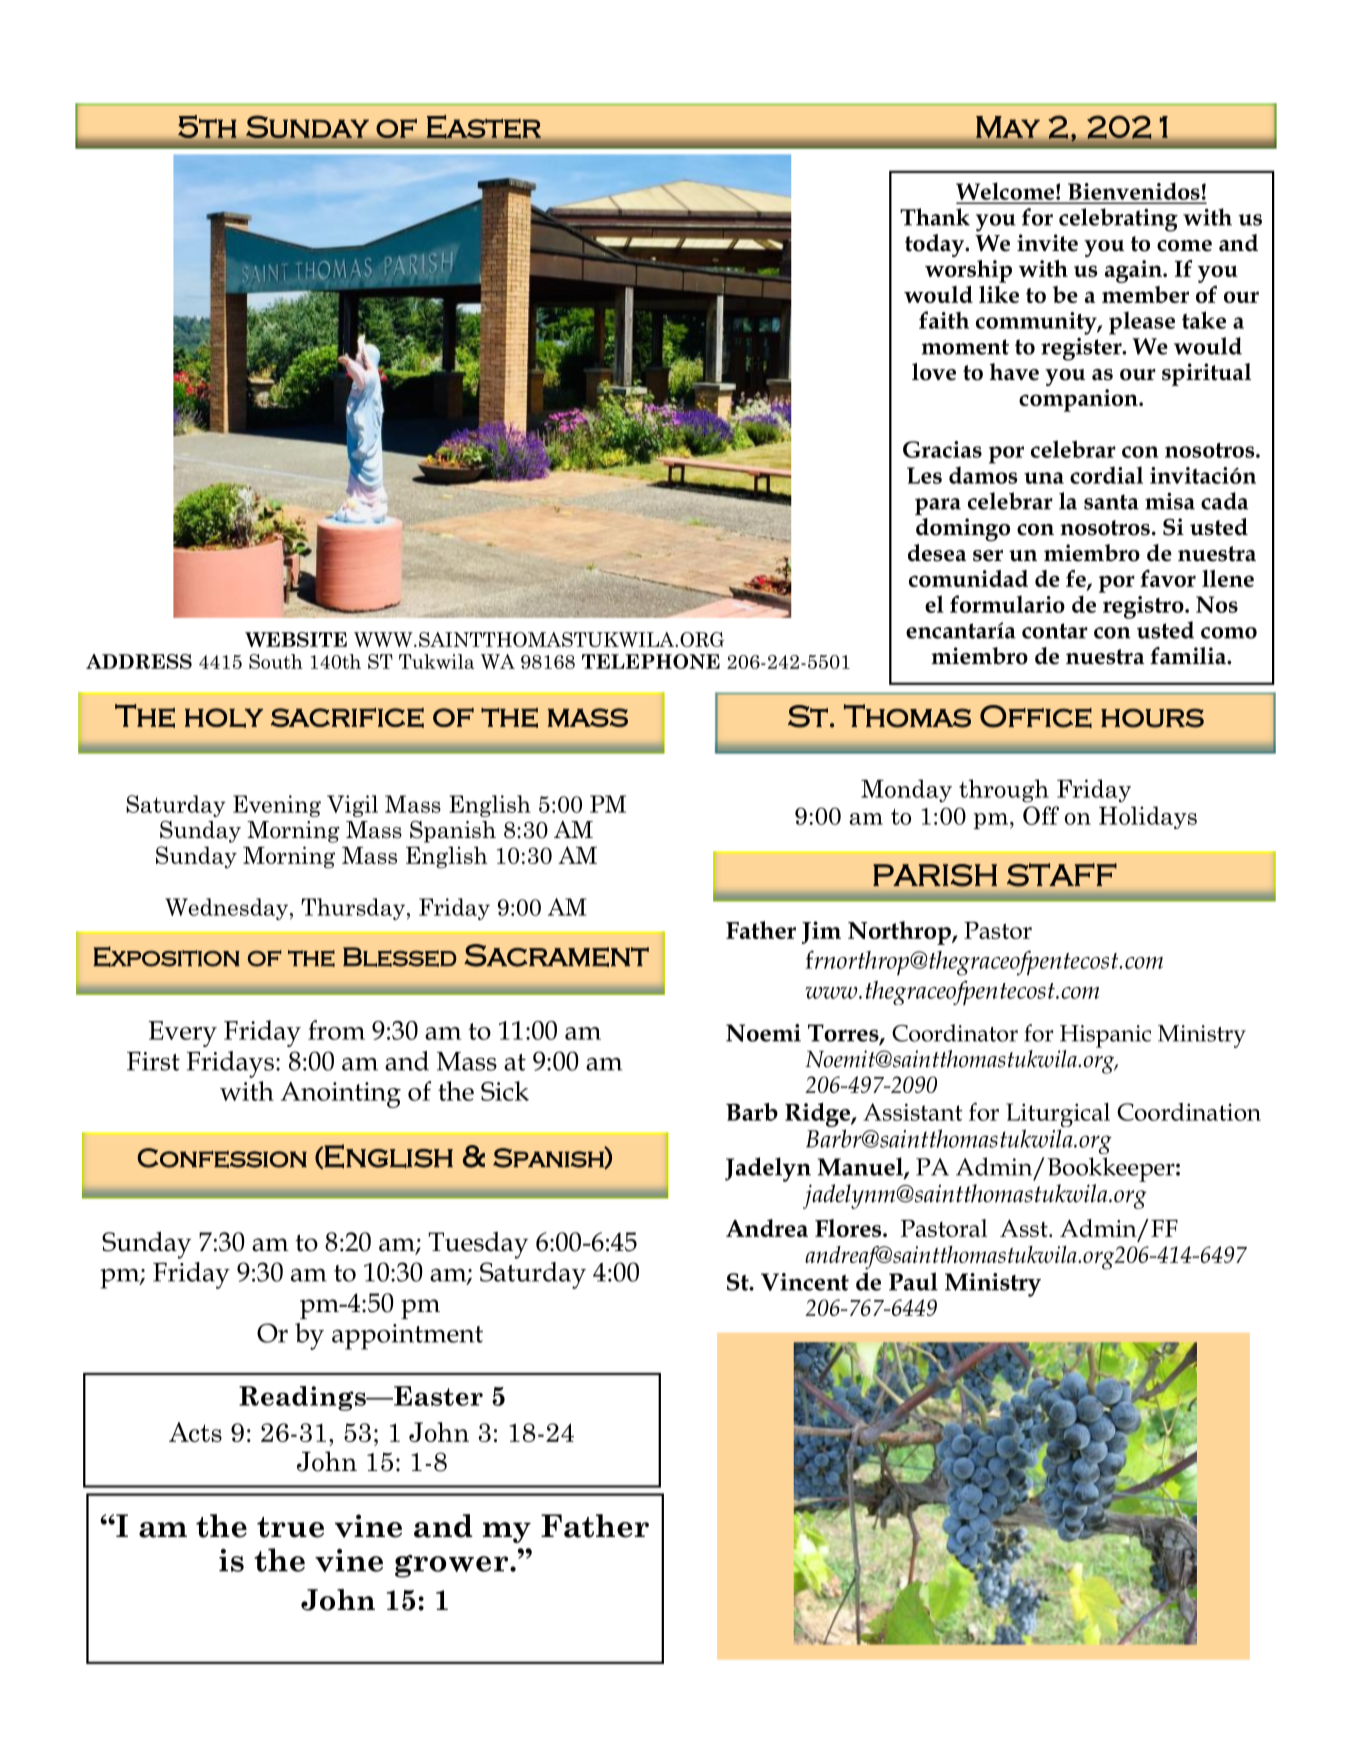 The height and width of the screenshot is (1755, 1356). Describe the element at coordinates (1118, 220) in the screenshot. I see `celebrating` at that location.
